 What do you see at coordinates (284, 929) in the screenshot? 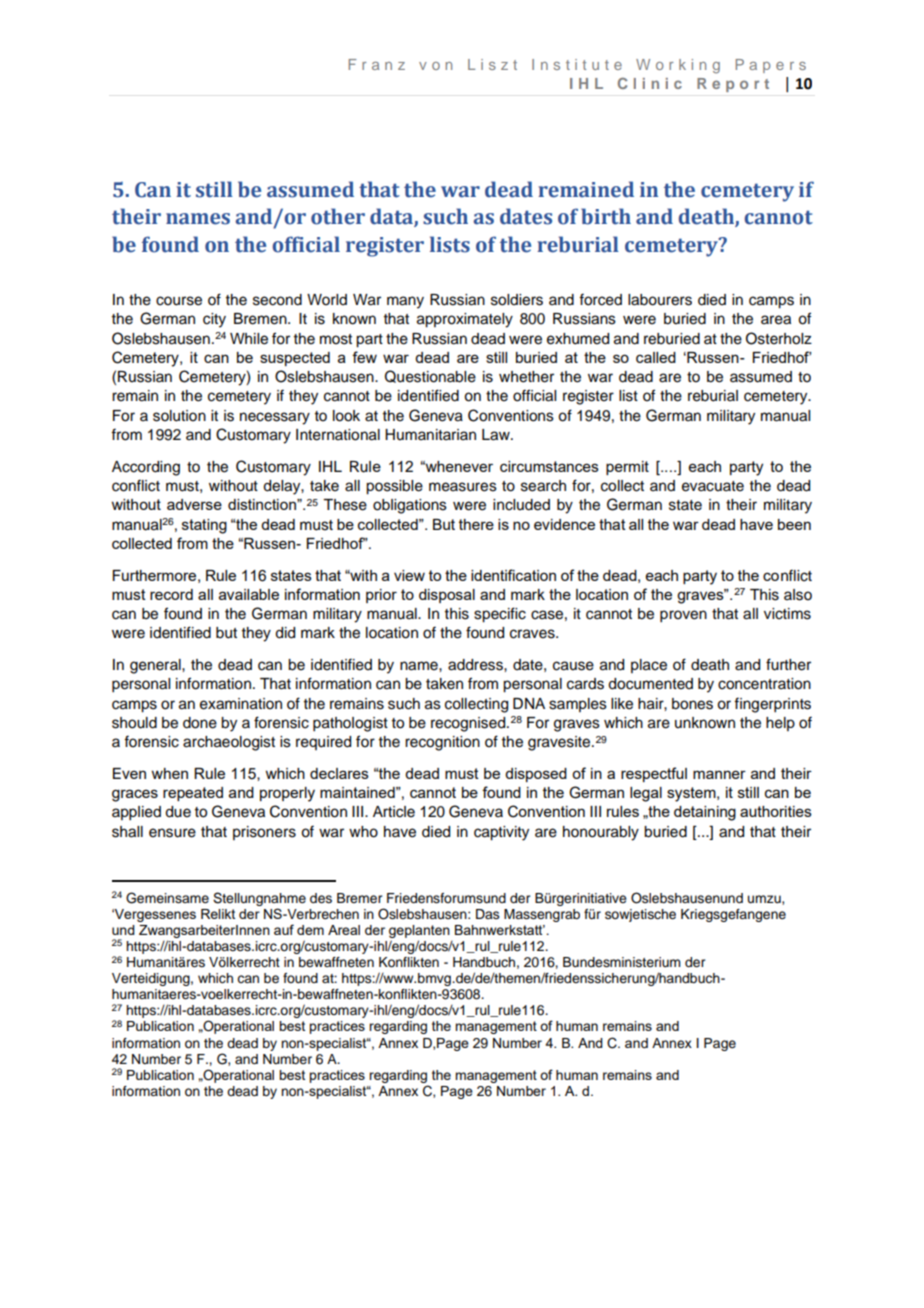
I see `auf` at bounding box center [284, 929].
